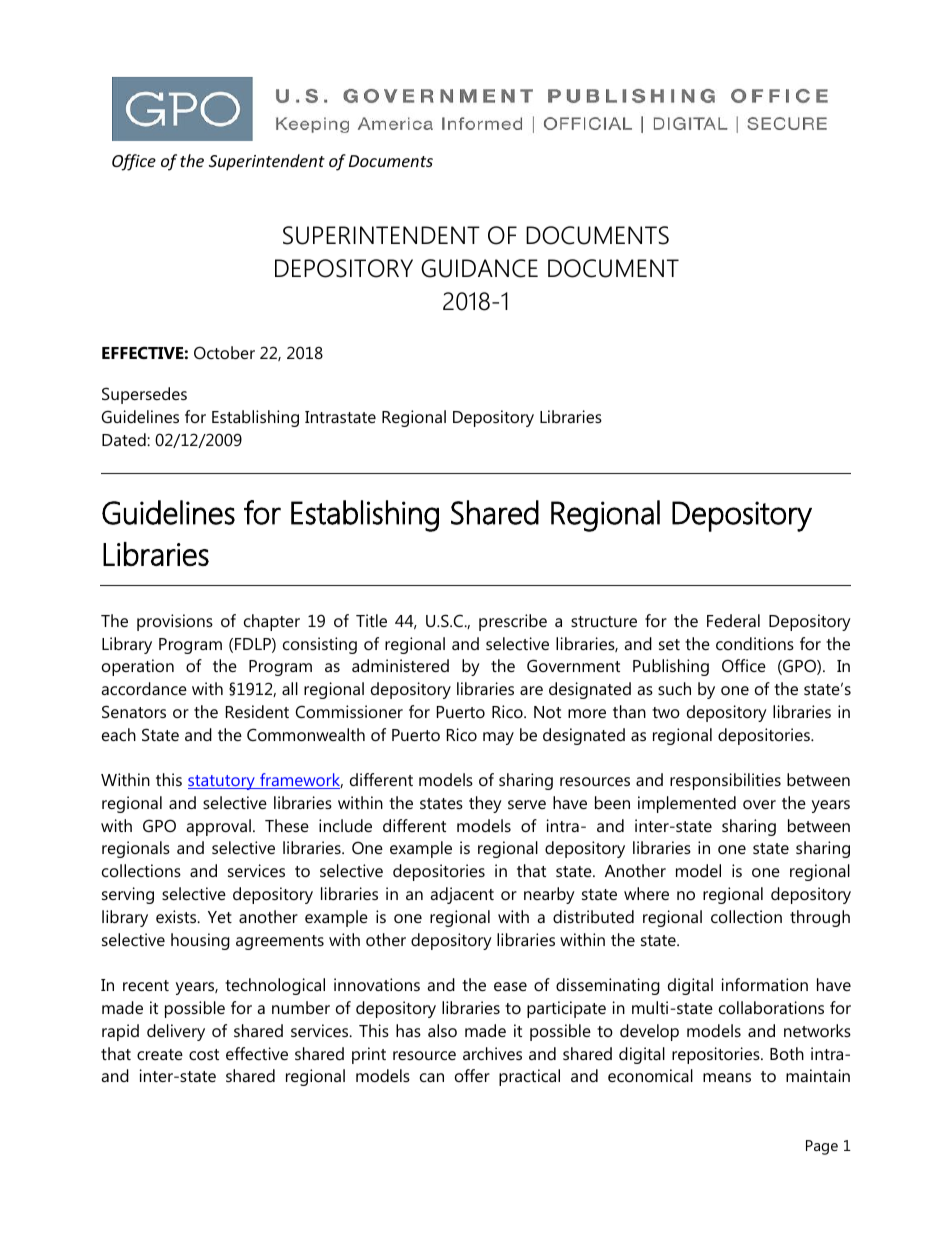 This document has width=952, height=1233. Describe the element at coordinates (224, 352) in the document. I see `October` at that location.
